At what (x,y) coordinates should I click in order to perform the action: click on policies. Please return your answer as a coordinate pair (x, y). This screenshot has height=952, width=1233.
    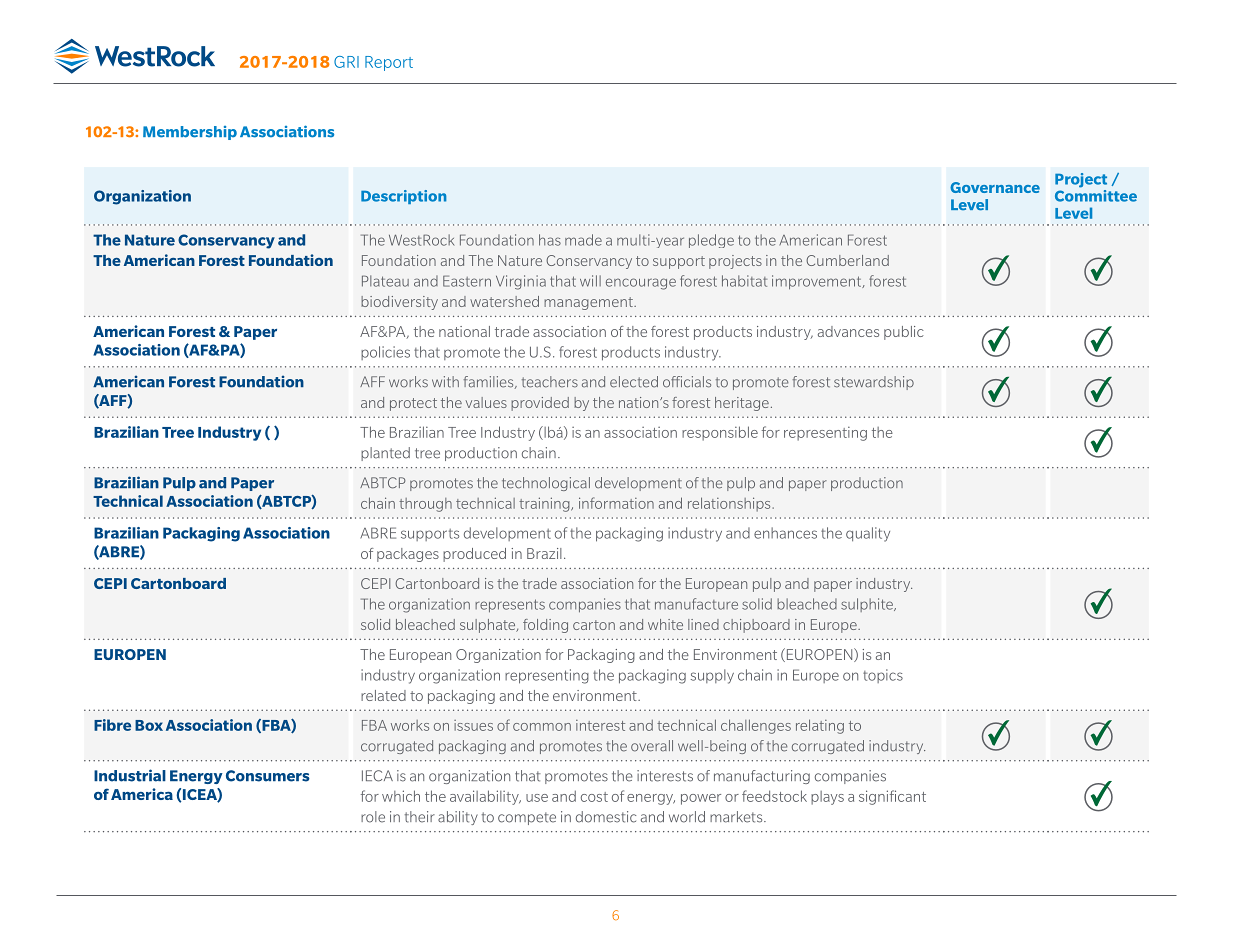
    Looking at the image, I should click on (385, 353).
